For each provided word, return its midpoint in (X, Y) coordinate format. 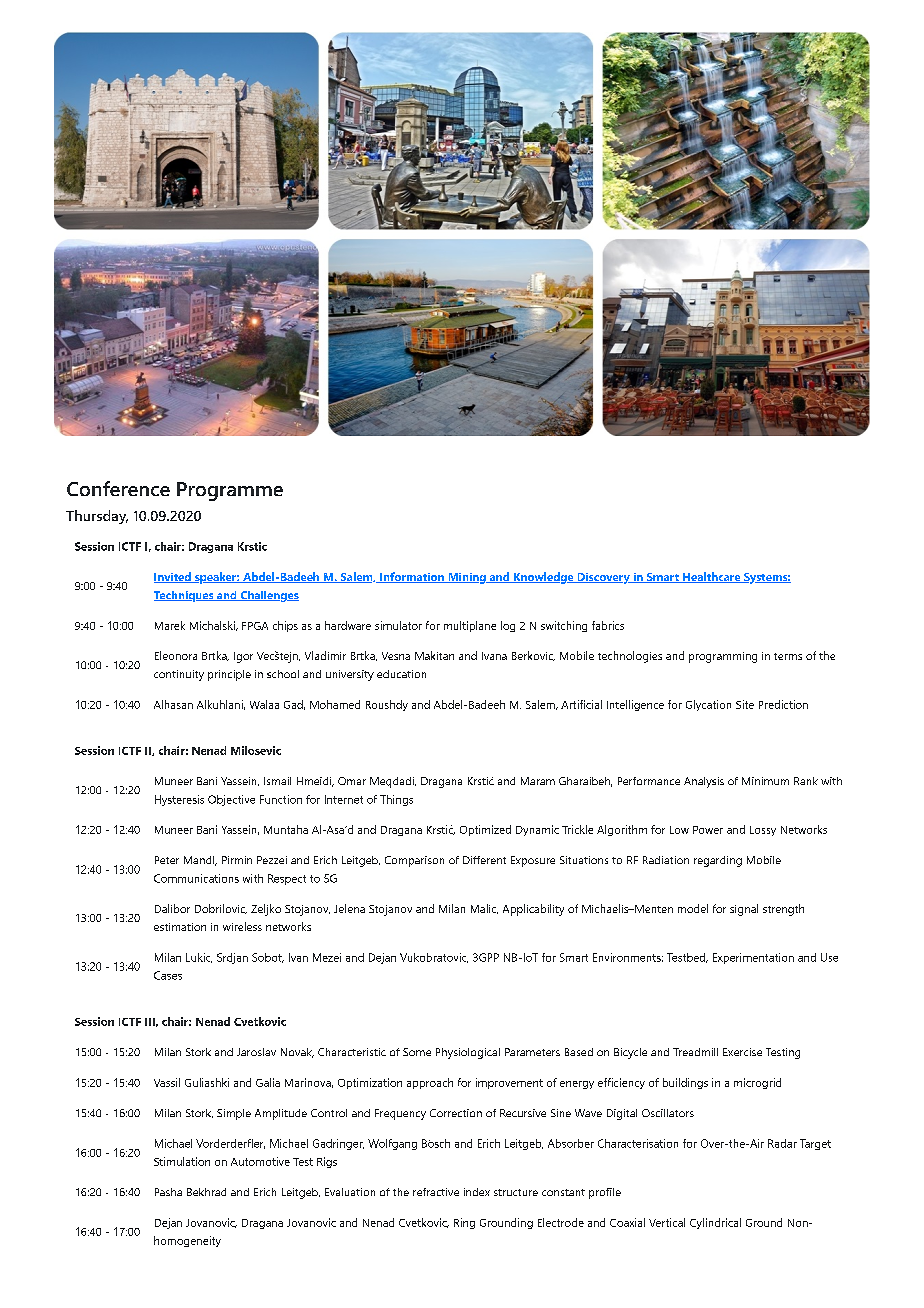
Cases (168, 975)
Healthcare (712, 577)
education (401, 674)
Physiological (468, 1053)
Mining (467, 578)
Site (745, 704)
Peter (167, 860)
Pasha (168, 1192)
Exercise (742, 1052)
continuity (179, 675)
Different (484, 860)
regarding (718, 861)
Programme (230, 491)
